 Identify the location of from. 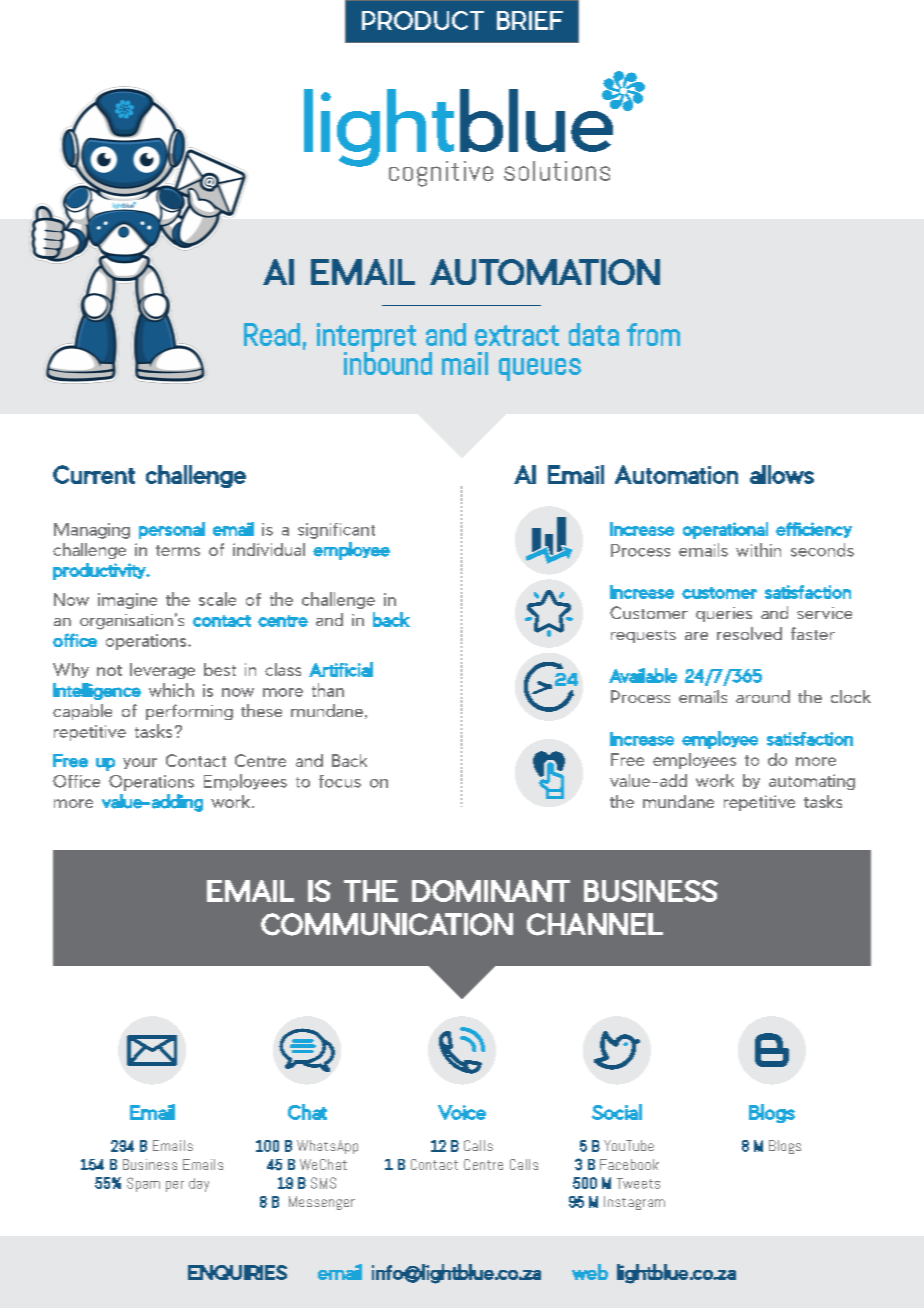
(653, 334).
